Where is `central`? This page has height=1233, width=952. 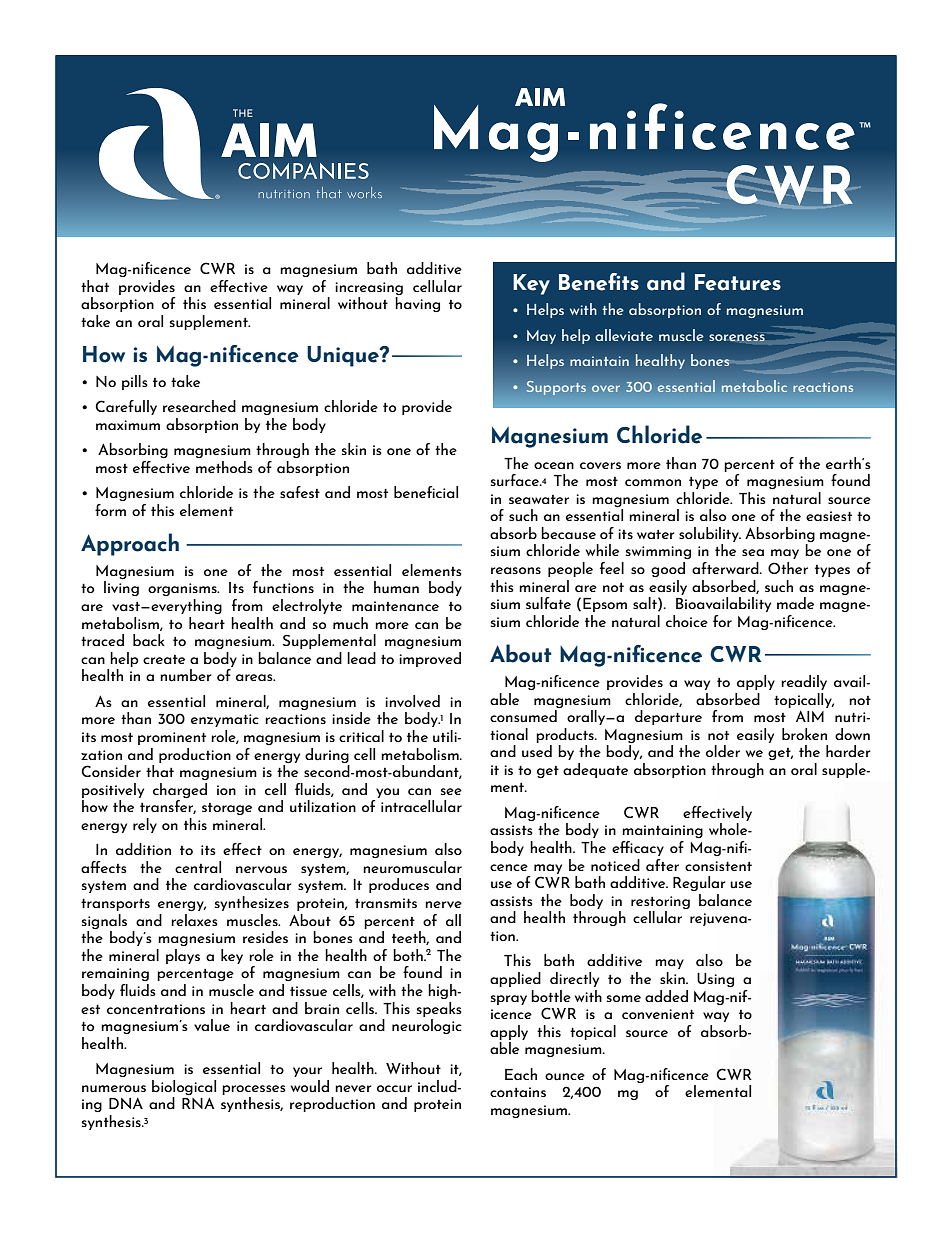 central is located at coordinates (198, 867).
